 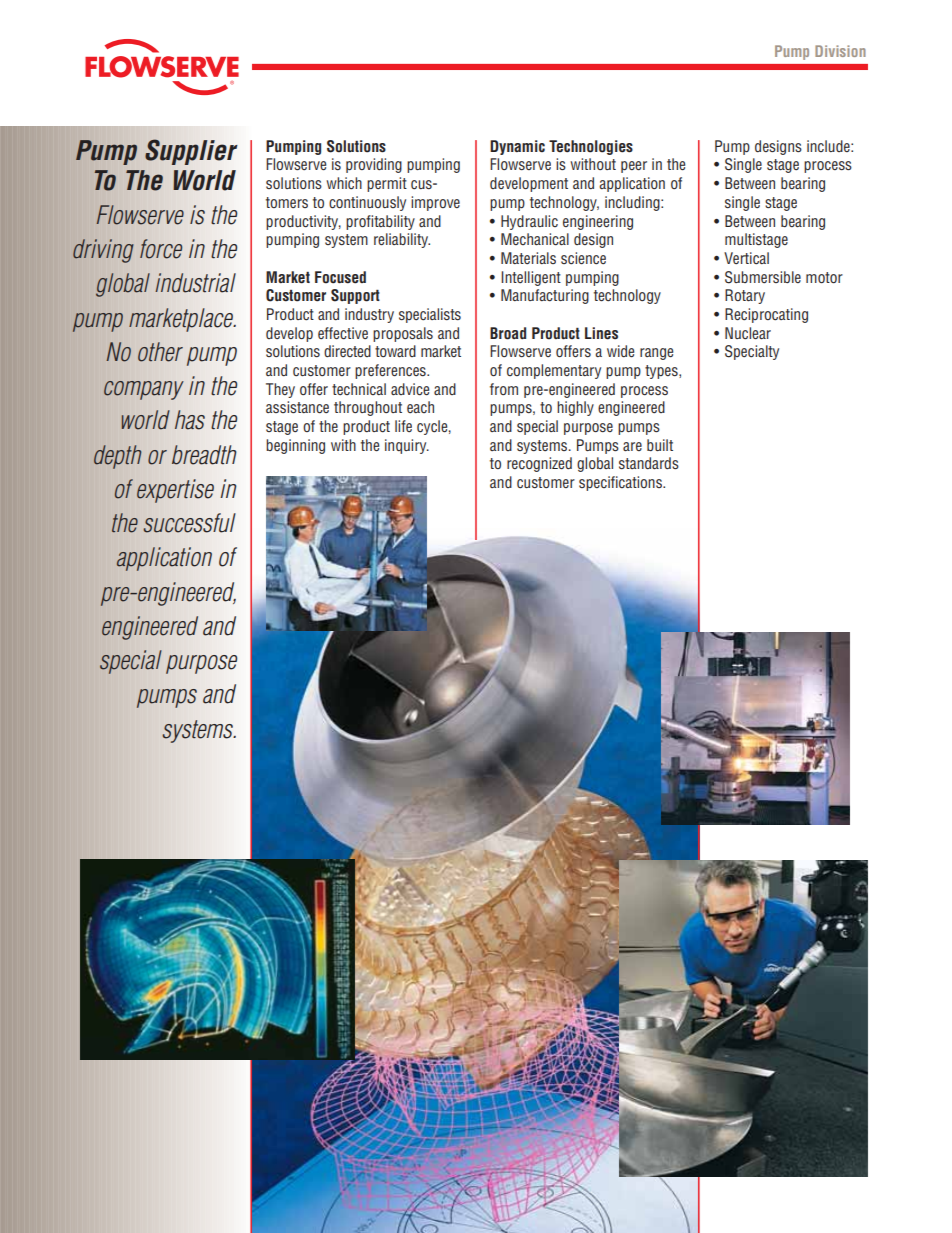 I want to click on recognized, so click(x=539, y=464).
